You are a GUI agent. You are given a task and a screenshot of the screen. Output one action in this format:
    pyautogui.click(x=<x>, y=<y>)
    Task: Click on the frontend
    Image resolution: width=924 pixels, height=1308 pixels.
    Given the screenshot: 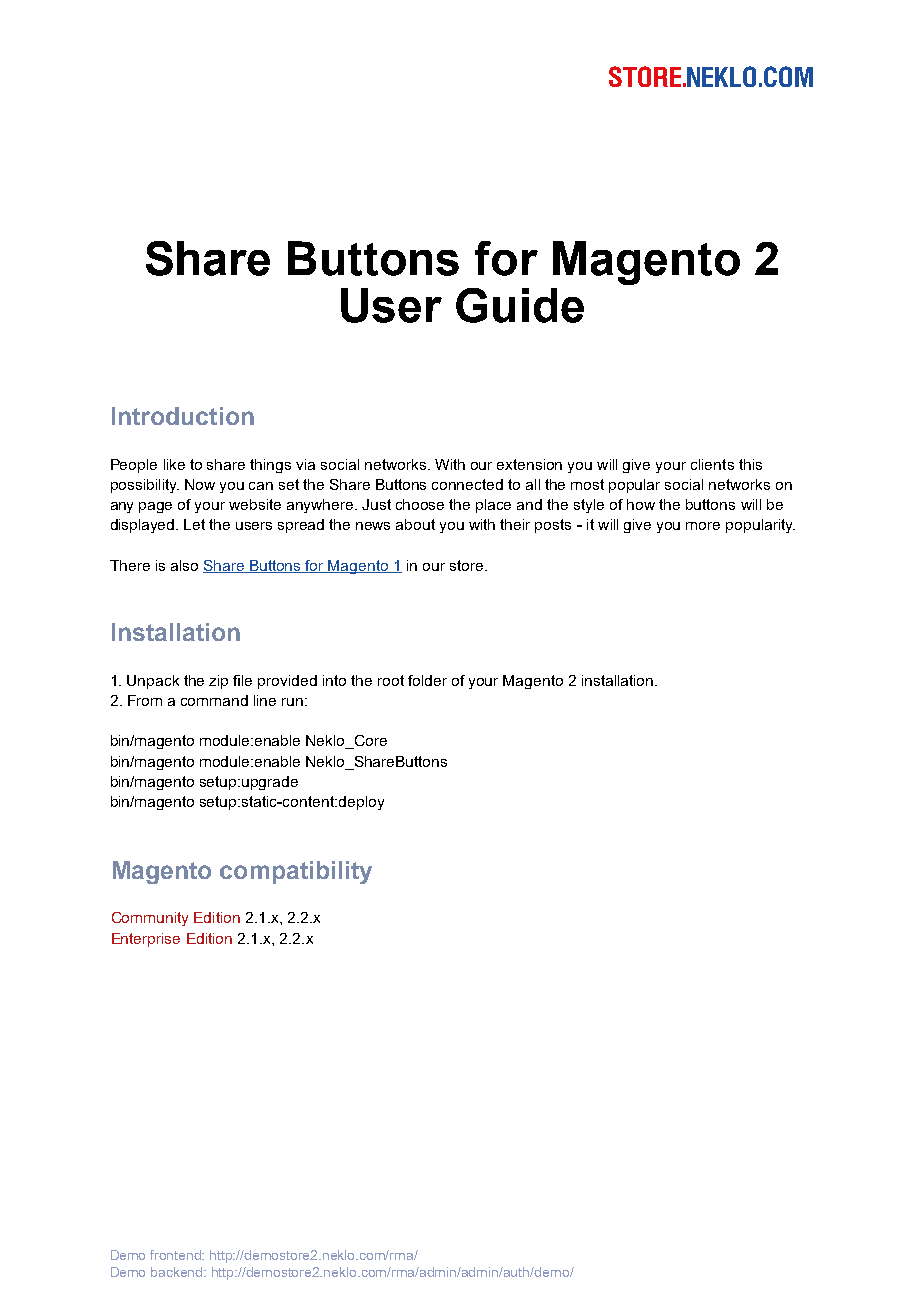 What is the action you would take?
    pyautogui.click(x=177, y=1255)
